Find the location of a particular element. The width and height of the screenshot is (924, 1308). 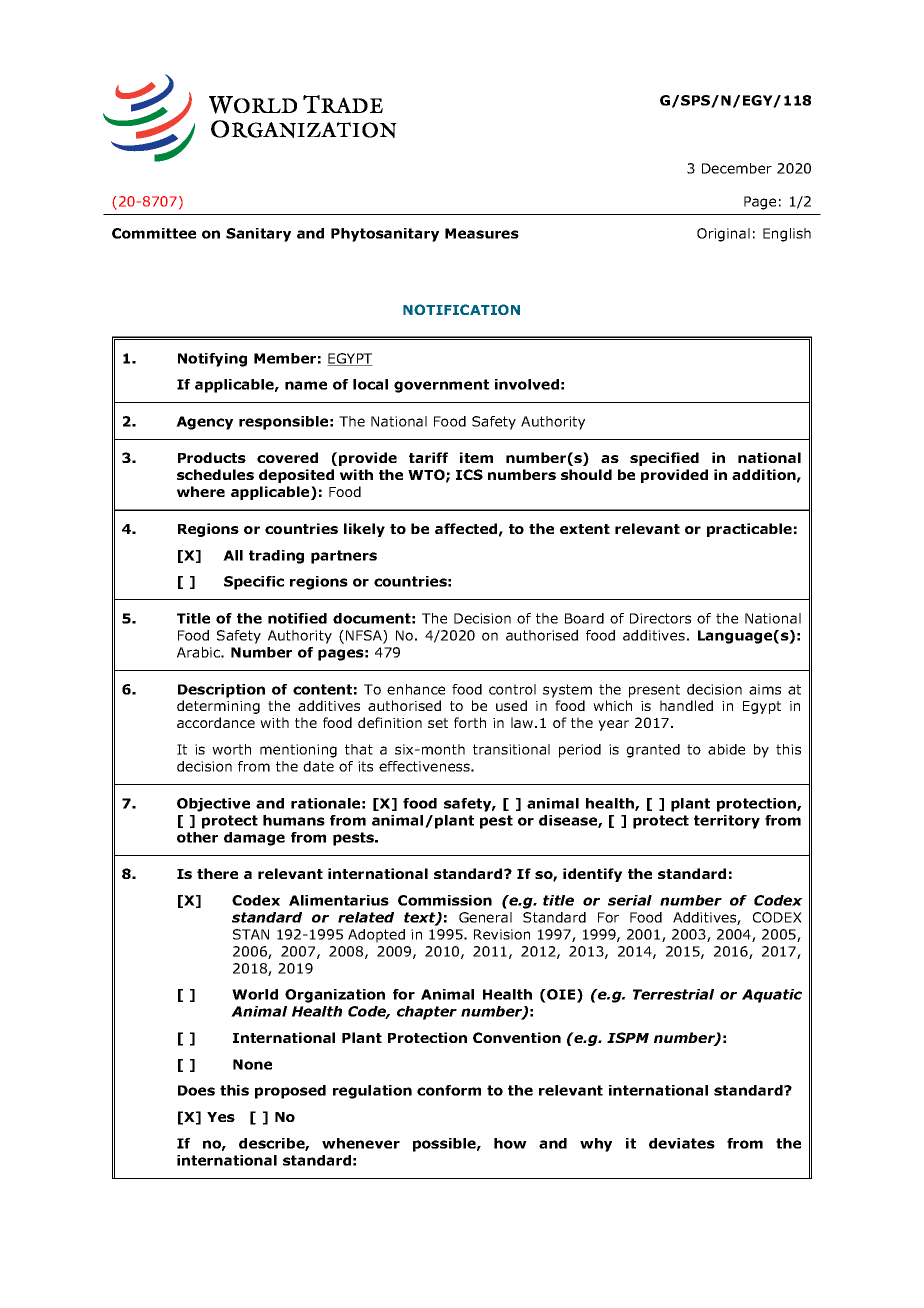

serial is located at coordinates (630, 900).
